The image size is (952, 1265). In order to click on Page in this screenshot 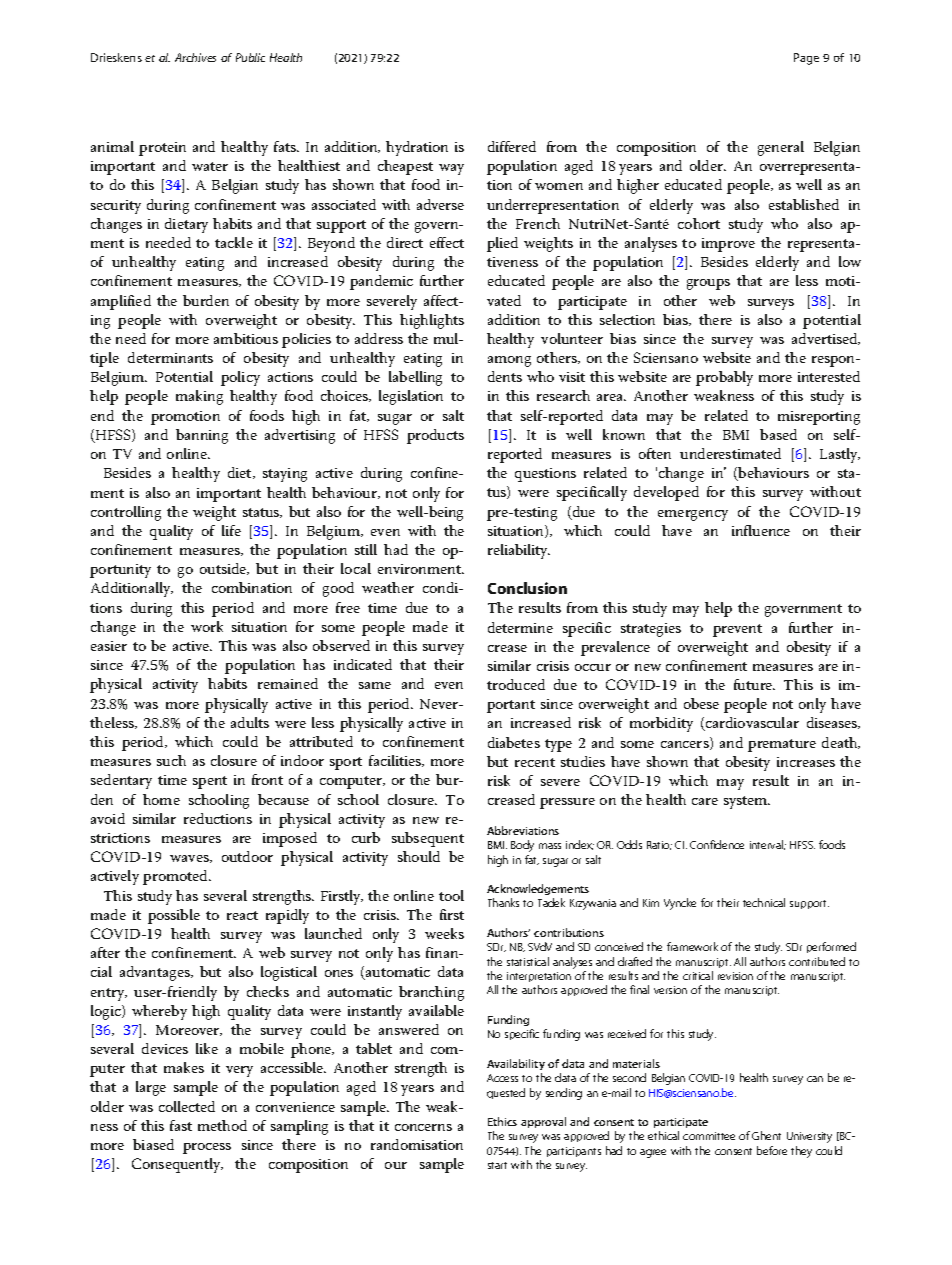, I will do `click(806, 59)`.
